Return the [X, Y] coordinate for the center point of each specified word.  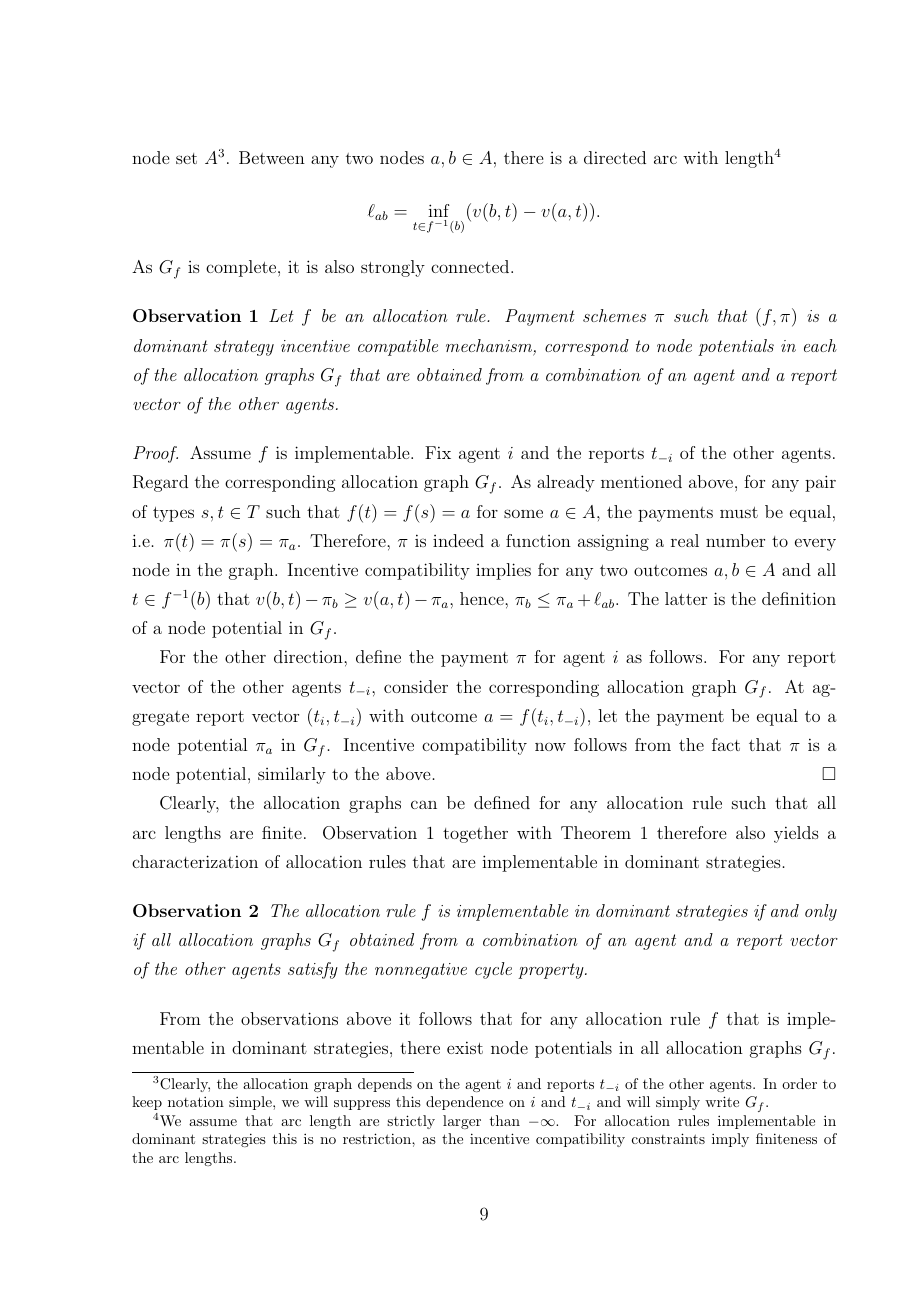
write [722, 1101]
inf [438, 210]
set [186, 158]
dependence [464, 1103]
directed [615, 157]
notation [196, 1101]
